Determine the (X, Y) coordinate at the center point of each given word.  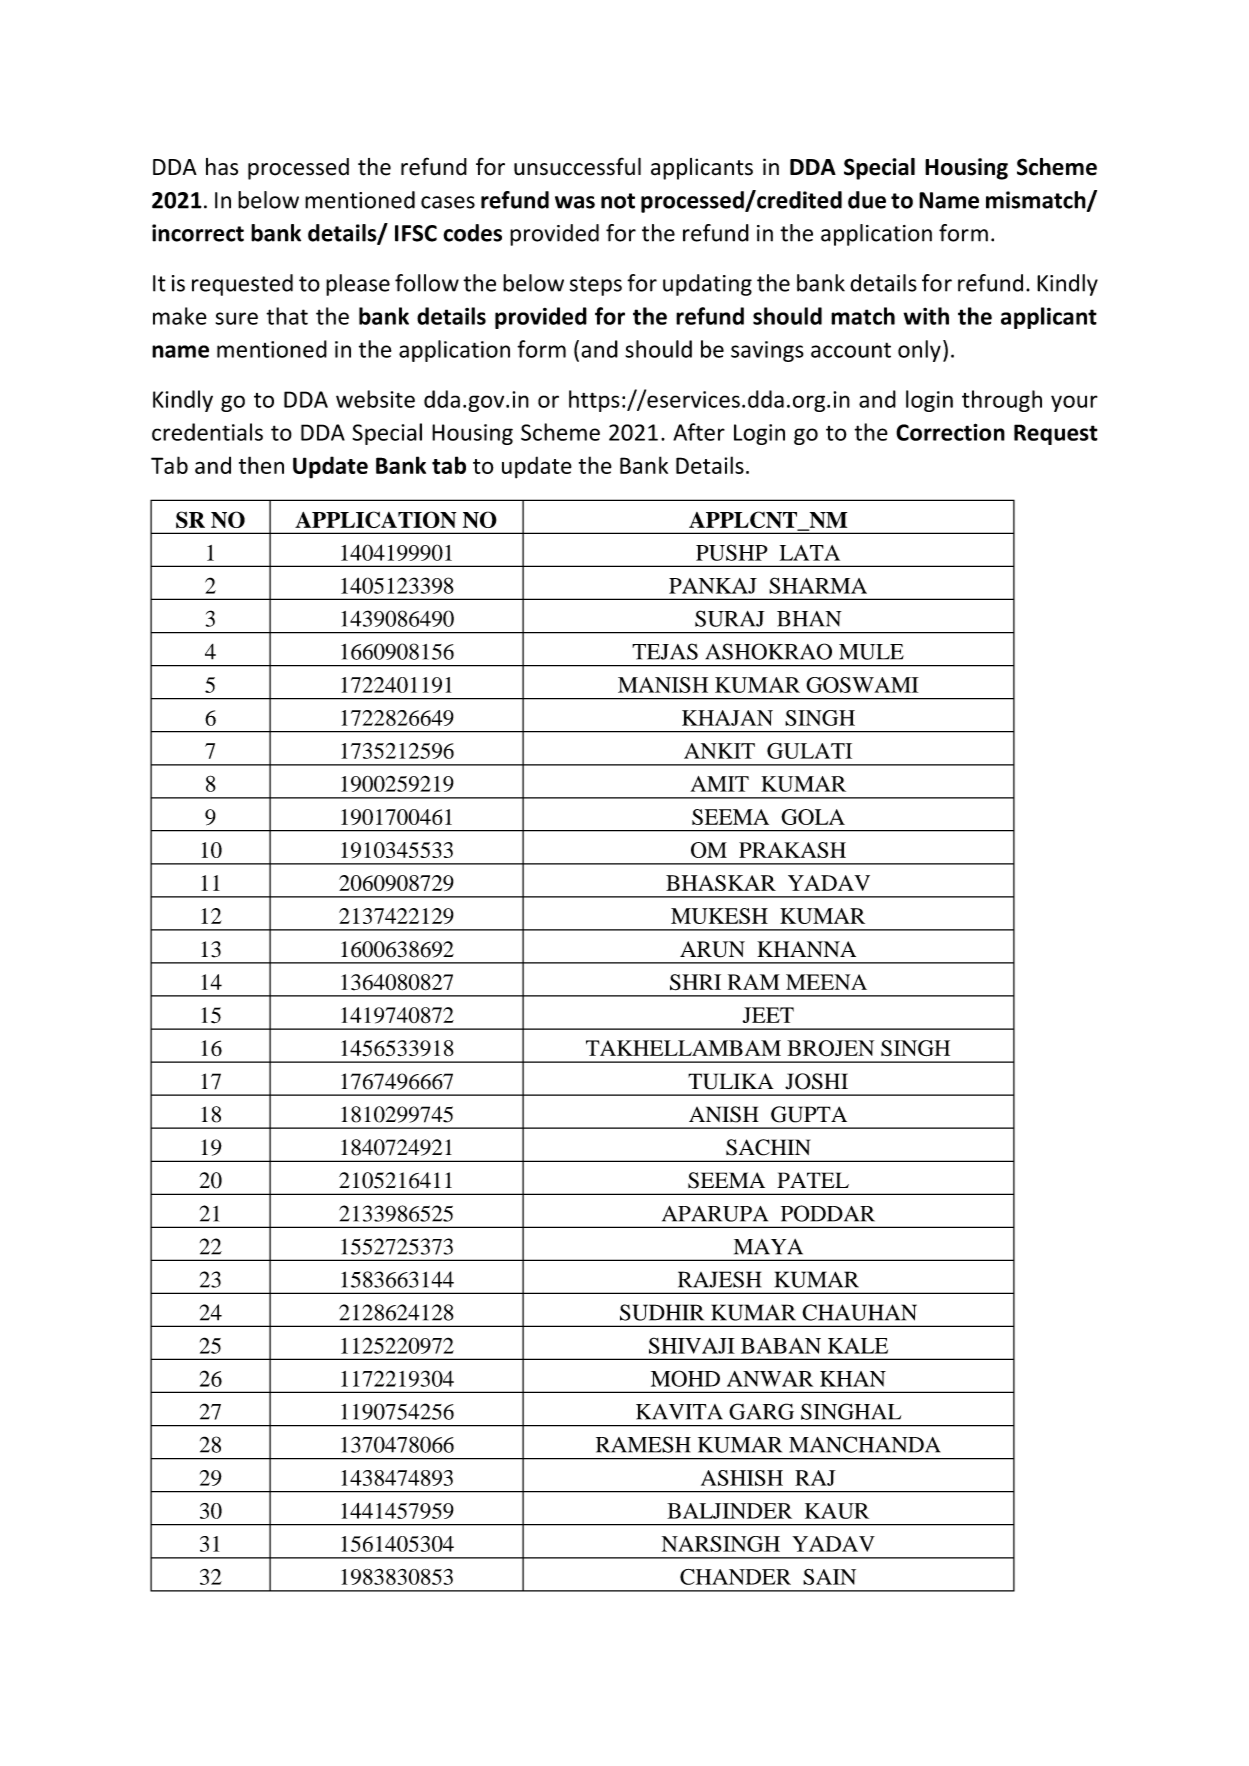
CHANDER (735, 1577)
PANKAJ (713, 586)
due (867, 200)
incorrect (198, 233)
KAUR (837, 1511)
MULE (871, 652)
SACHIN (768, 1147)
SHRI (695, 982)
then (261, 465)
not (618, 201)
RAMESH (643, 1444)
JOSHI (816, 1081)
